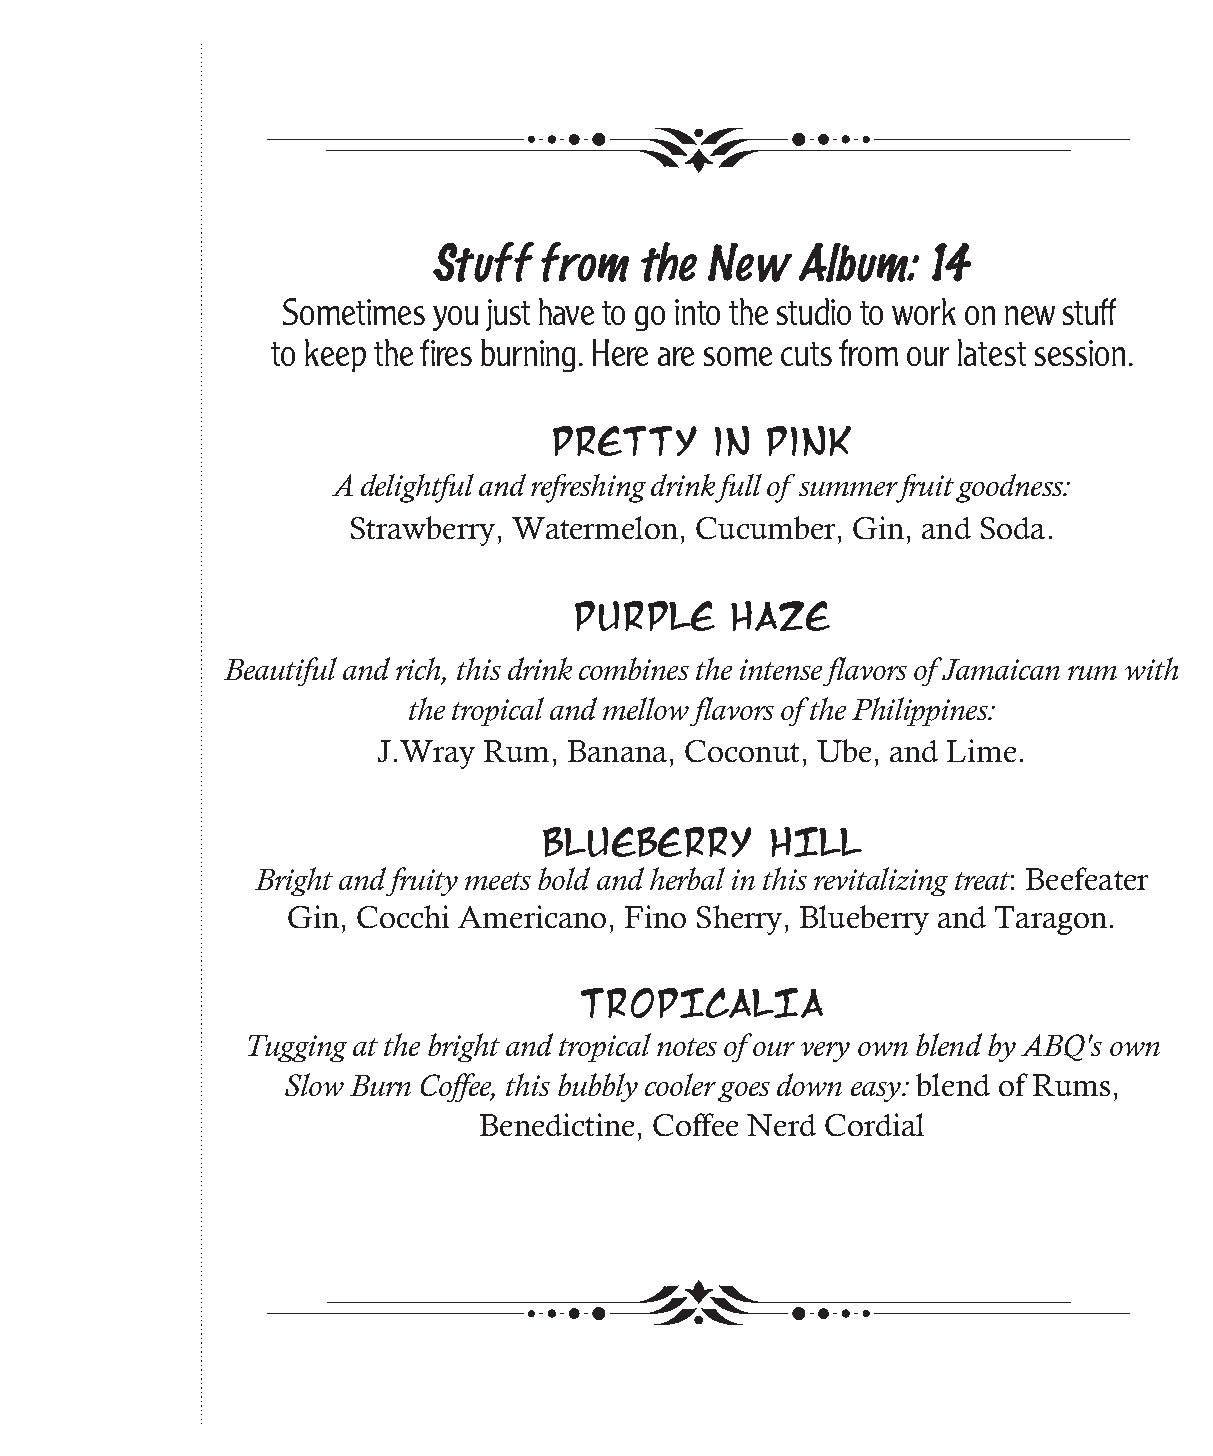 The image size is (1213, 1456). What do you see at coordinates (1080, 353) in the screenshot?
I see `session` at bounding box center [1080, 353].
